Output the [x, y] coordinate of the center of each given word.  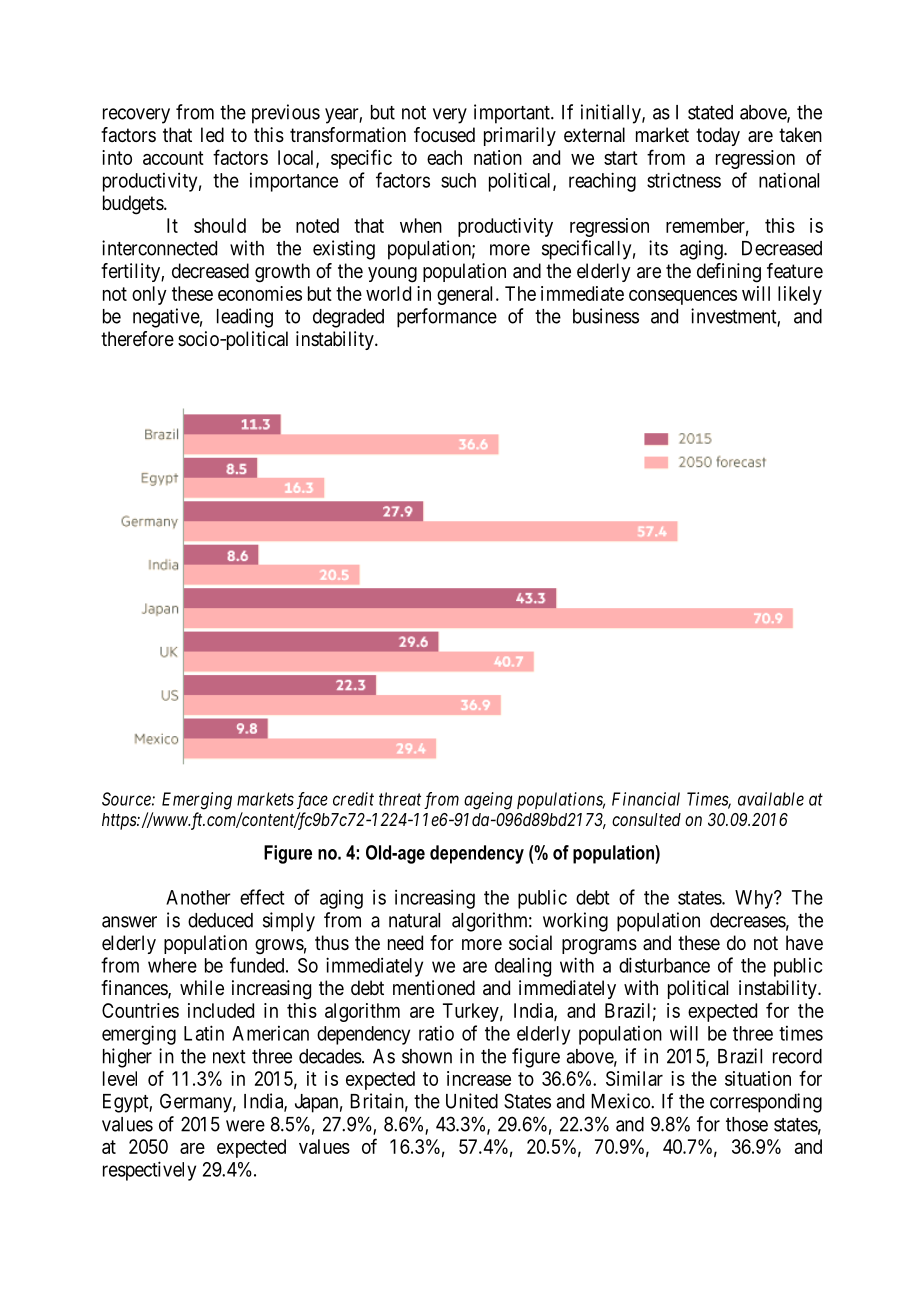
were [245, 1126]
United [472, 1101]
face [312, 800]
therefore [137, 339]
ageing [488, 801]
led [212, 134]
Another [198, 897]
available [771, 799]
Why [755, 899]
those [747, 1124]
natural [414, 920]
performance [447, 318]
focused [444, 135]
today [718, 136]
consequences [683, 297]
